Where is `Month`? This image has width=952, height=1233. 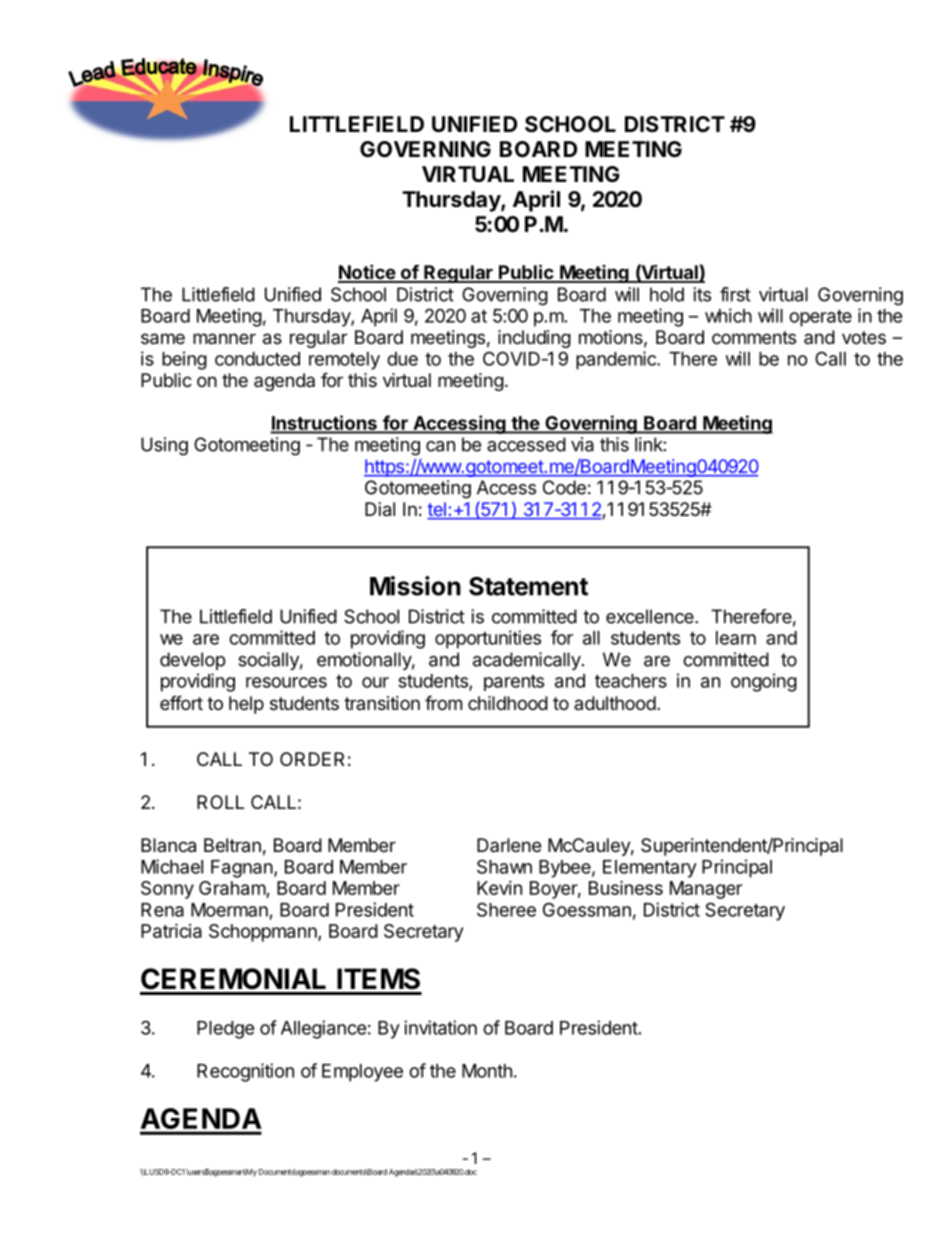
Month is located at coordinates (487, 1071).
